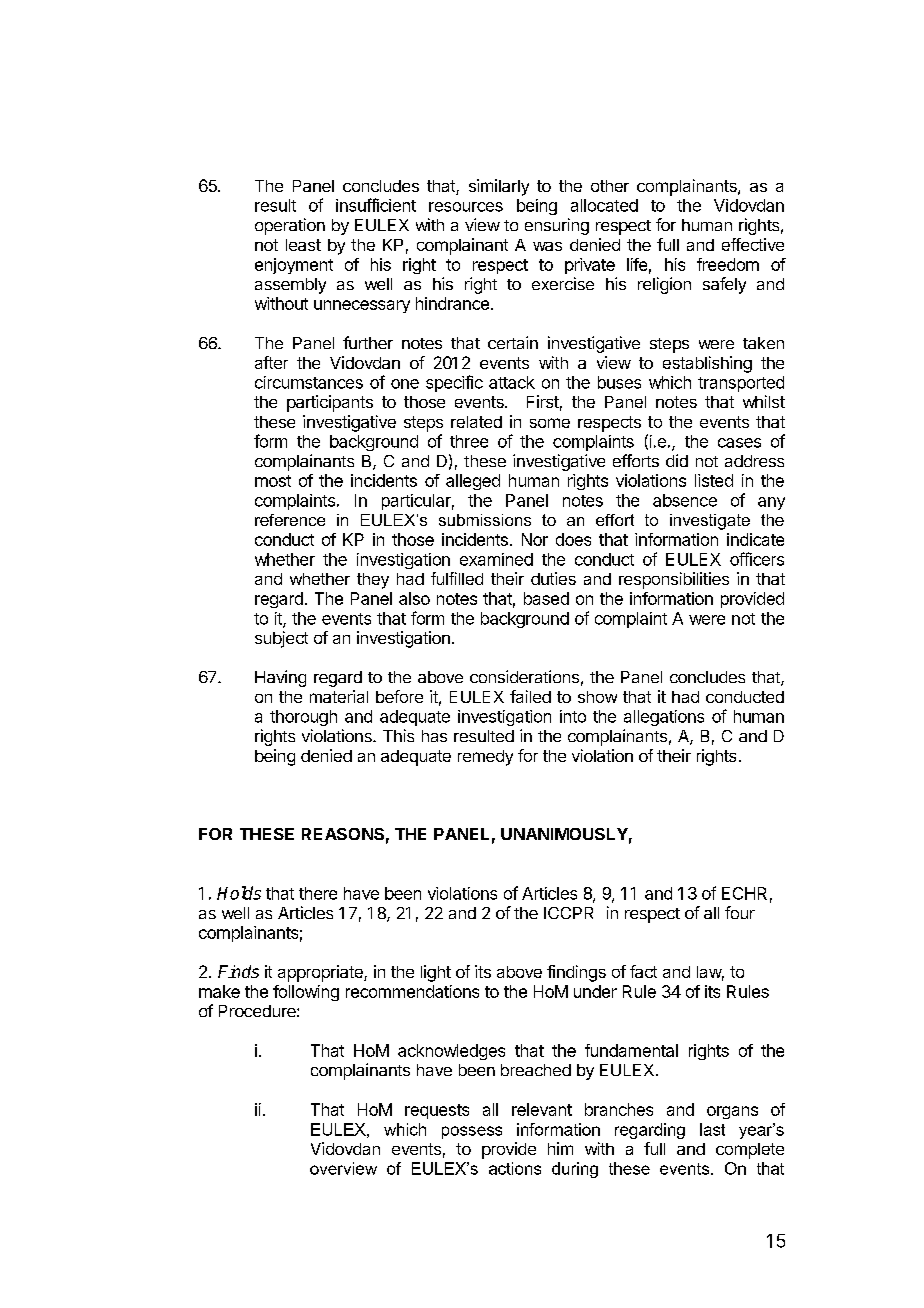  What do you see at coordinates (753, 244) in the screenshot?
I see `effective` at bounding box center [753, 244].
